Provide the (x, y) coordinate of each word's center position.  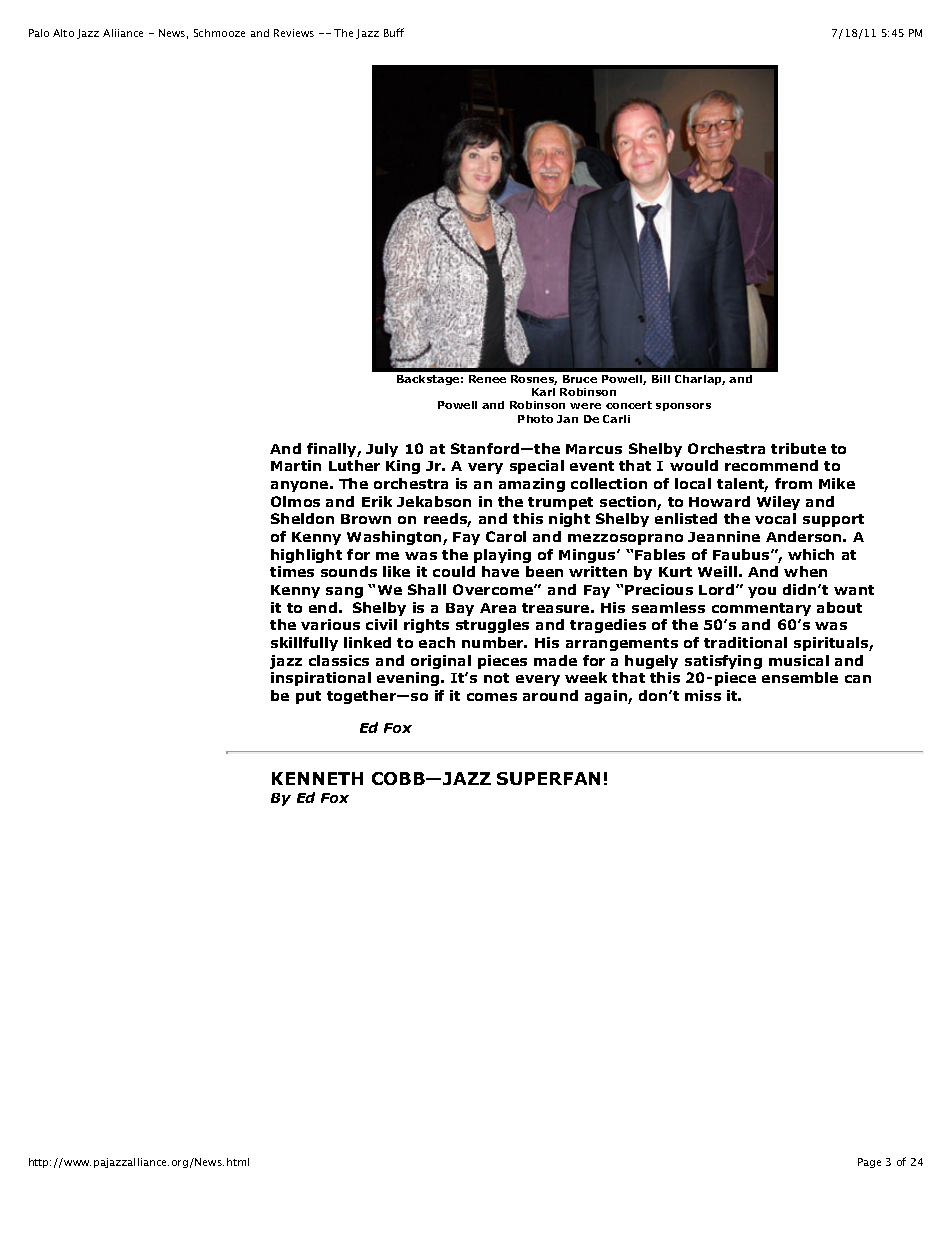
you (762, 592)
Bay (460, 609)
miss (703, 695)
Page (869, 1163)
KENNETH (317, 778)
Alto (63, 33)
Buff (394, 32)
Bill (661, 379)
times (292, 571)
